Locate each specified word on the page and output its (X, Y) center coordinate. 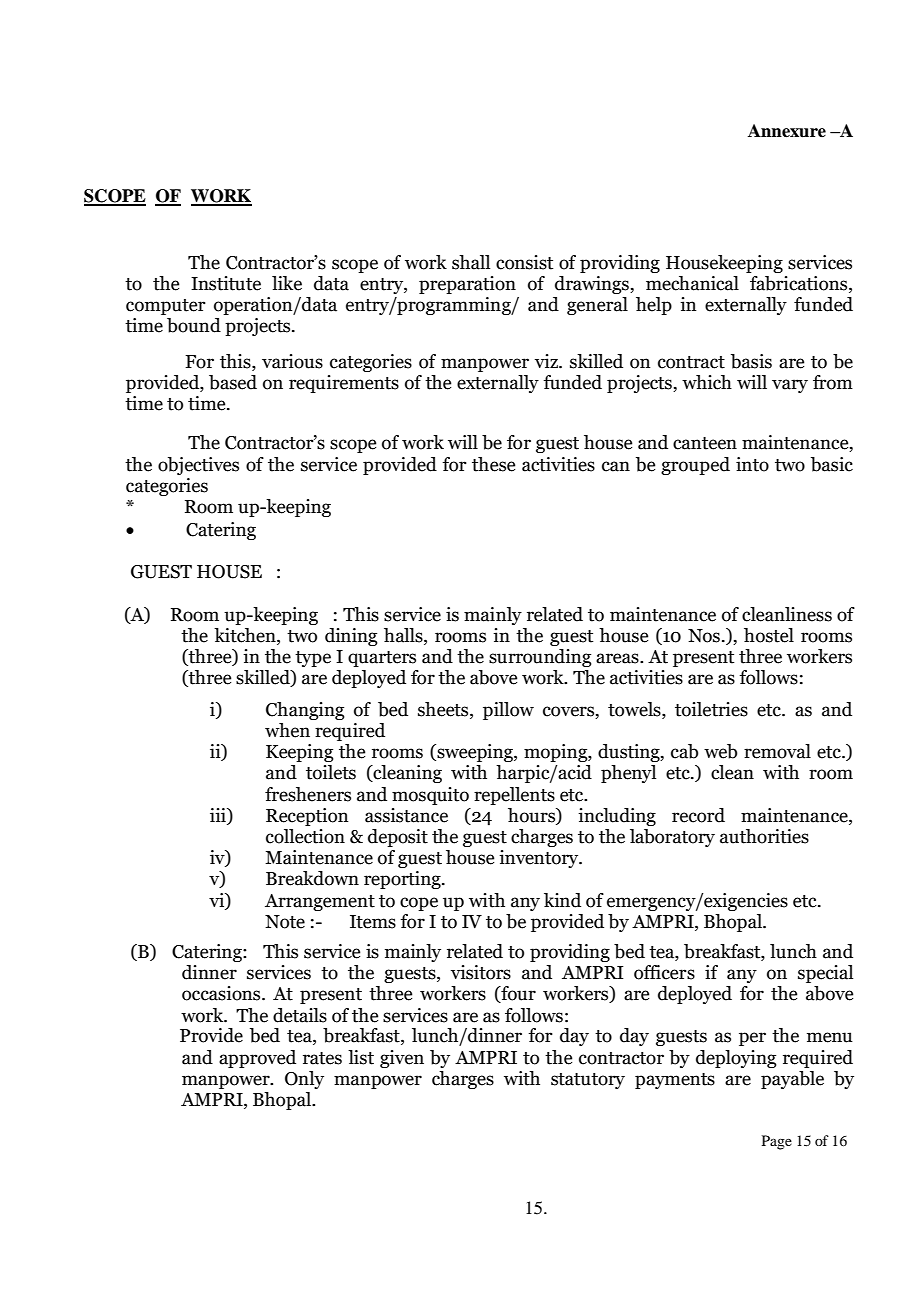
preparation (467, 285)
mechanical (692, 283)
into (752, 464)
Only (304, 1080)
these (493, 464)
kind (562, 900)
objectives (198, 466)
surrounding (540, 658)
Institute (226, 283)
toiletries (711, 709)
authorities (764, 836)
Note (285, 922)
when (287, 730)
